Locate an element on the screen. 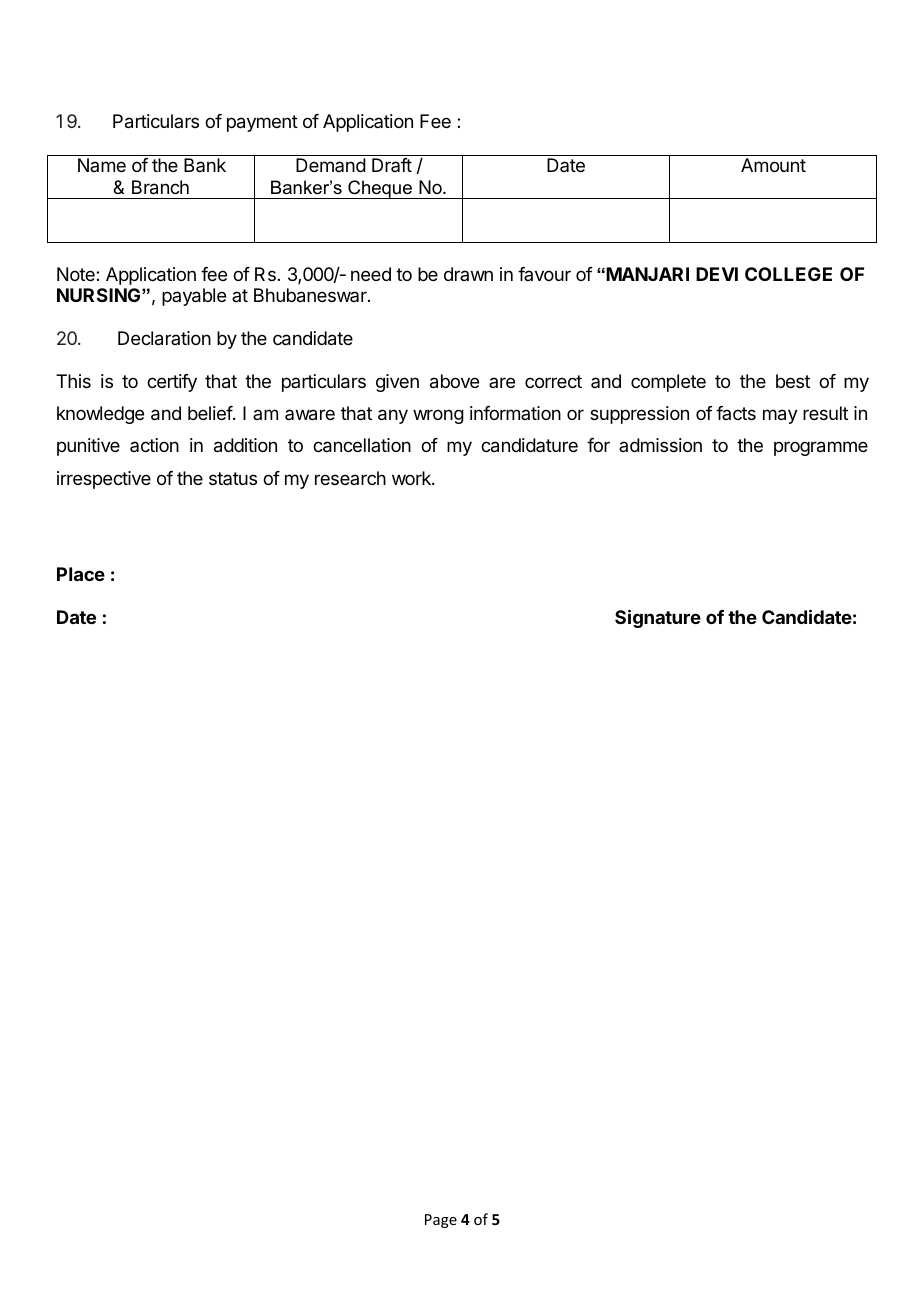 This screenshot has width=924, height=1307. admission is located at coordinates (660, 445).
